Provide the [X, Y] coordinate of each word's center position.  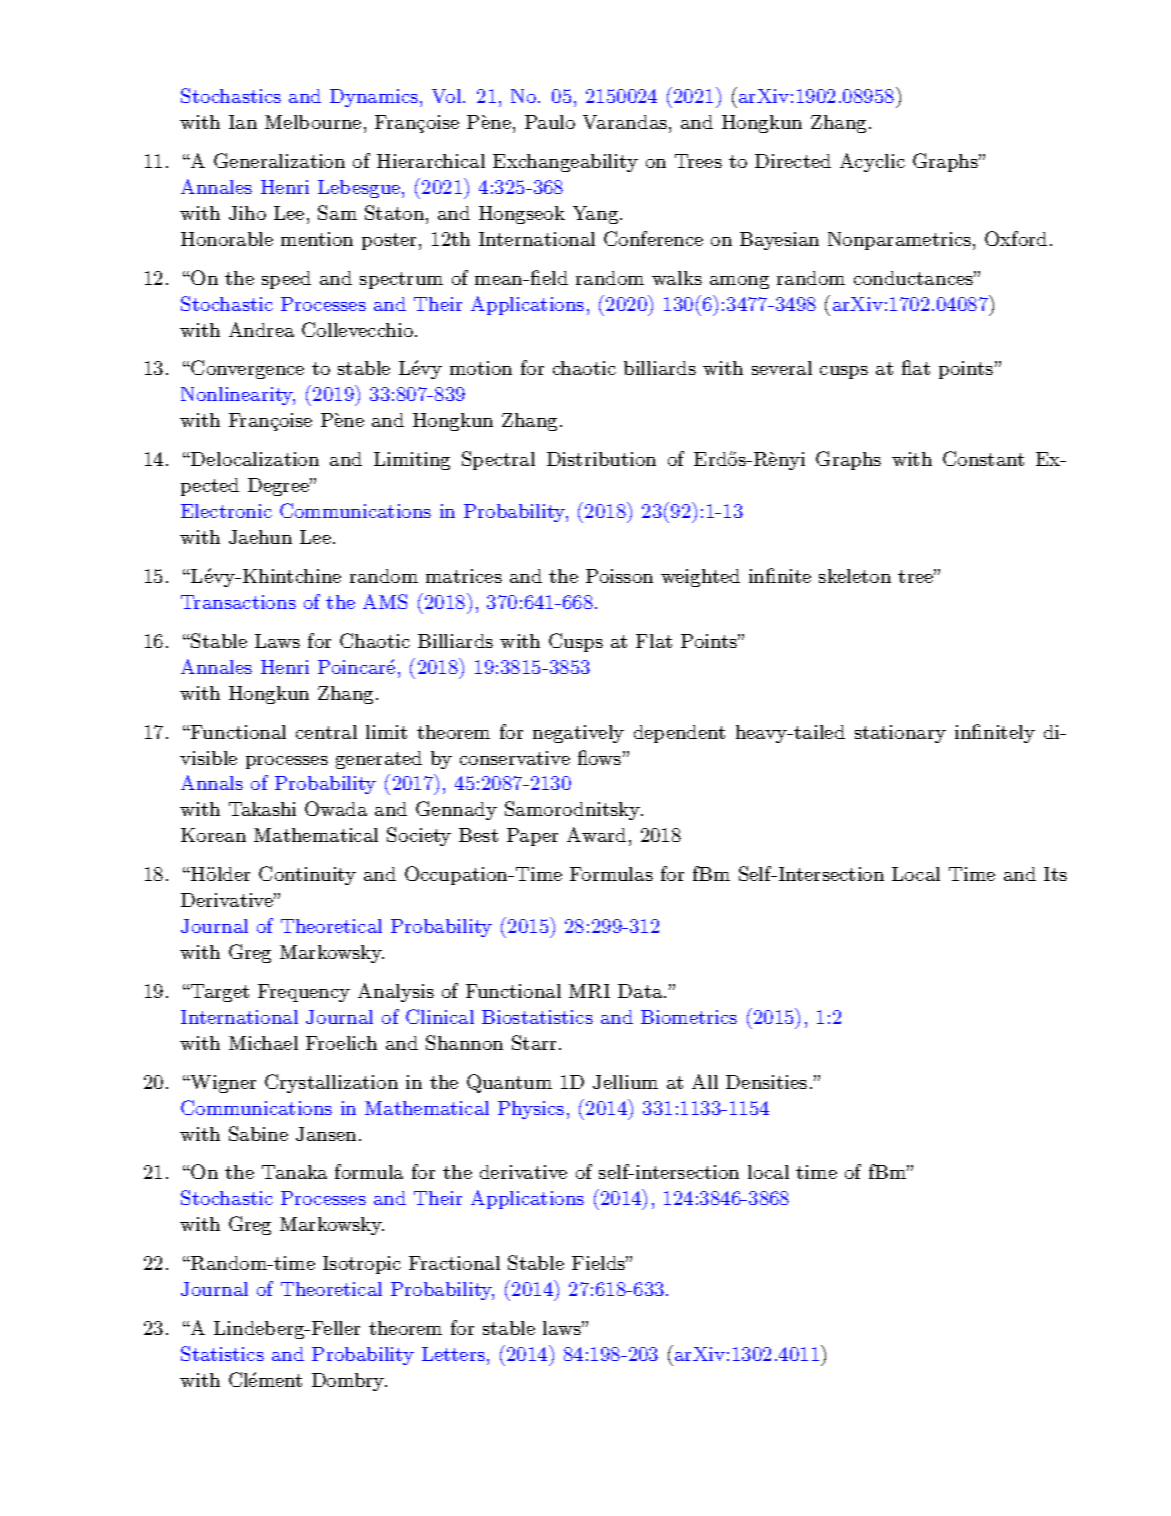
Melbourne [313, 122]
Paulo [550, 122]
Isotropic [362, 1265]
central [326, 732]
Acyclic [872, 162]
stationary [900, 734]
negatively [578, 734]
